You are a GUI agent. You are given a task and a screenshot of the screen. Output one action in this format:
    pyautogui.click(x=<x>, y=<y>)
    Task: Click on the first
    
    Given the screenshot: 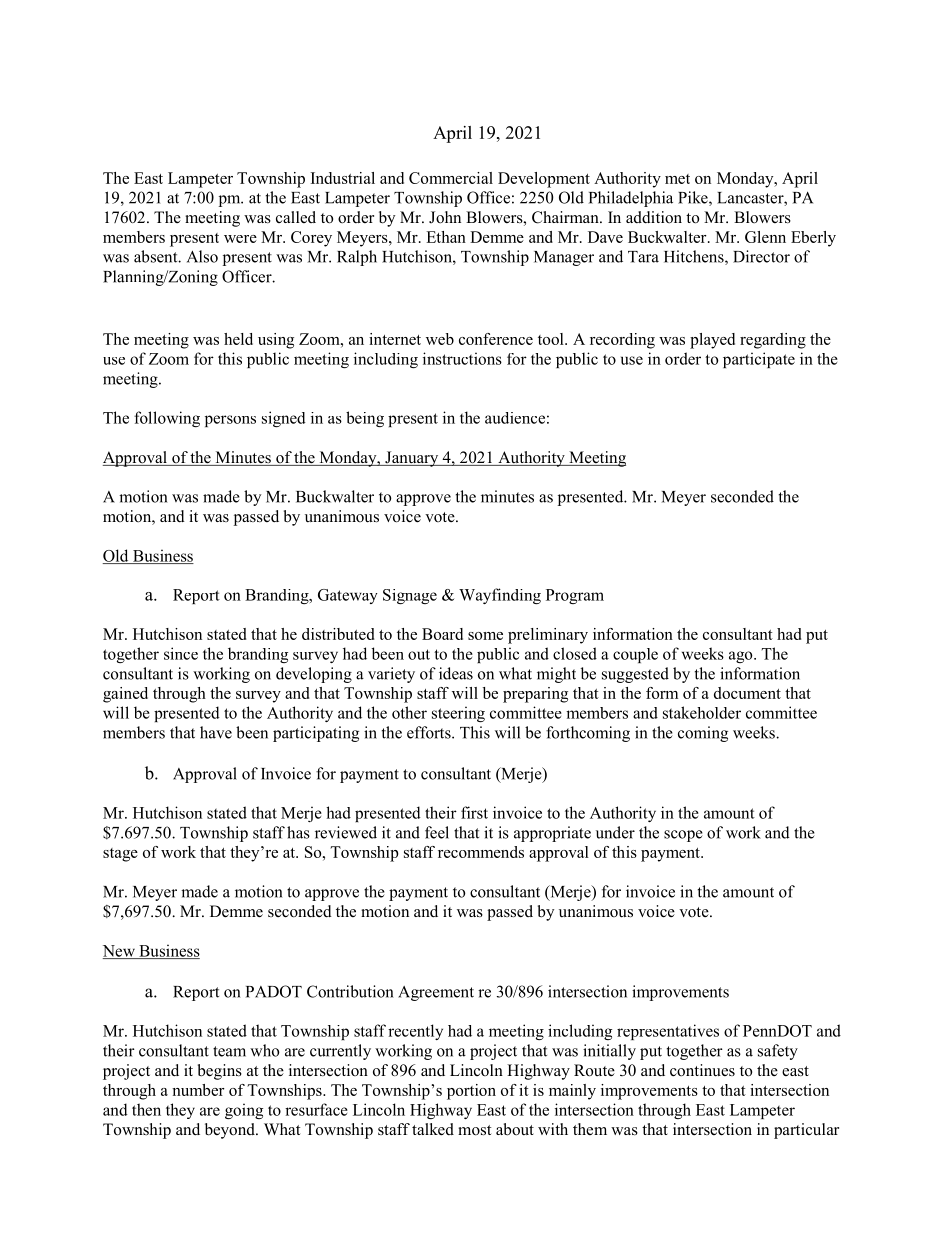 What is the action you would take?
    pyautogui.click(x=474, y=812)
